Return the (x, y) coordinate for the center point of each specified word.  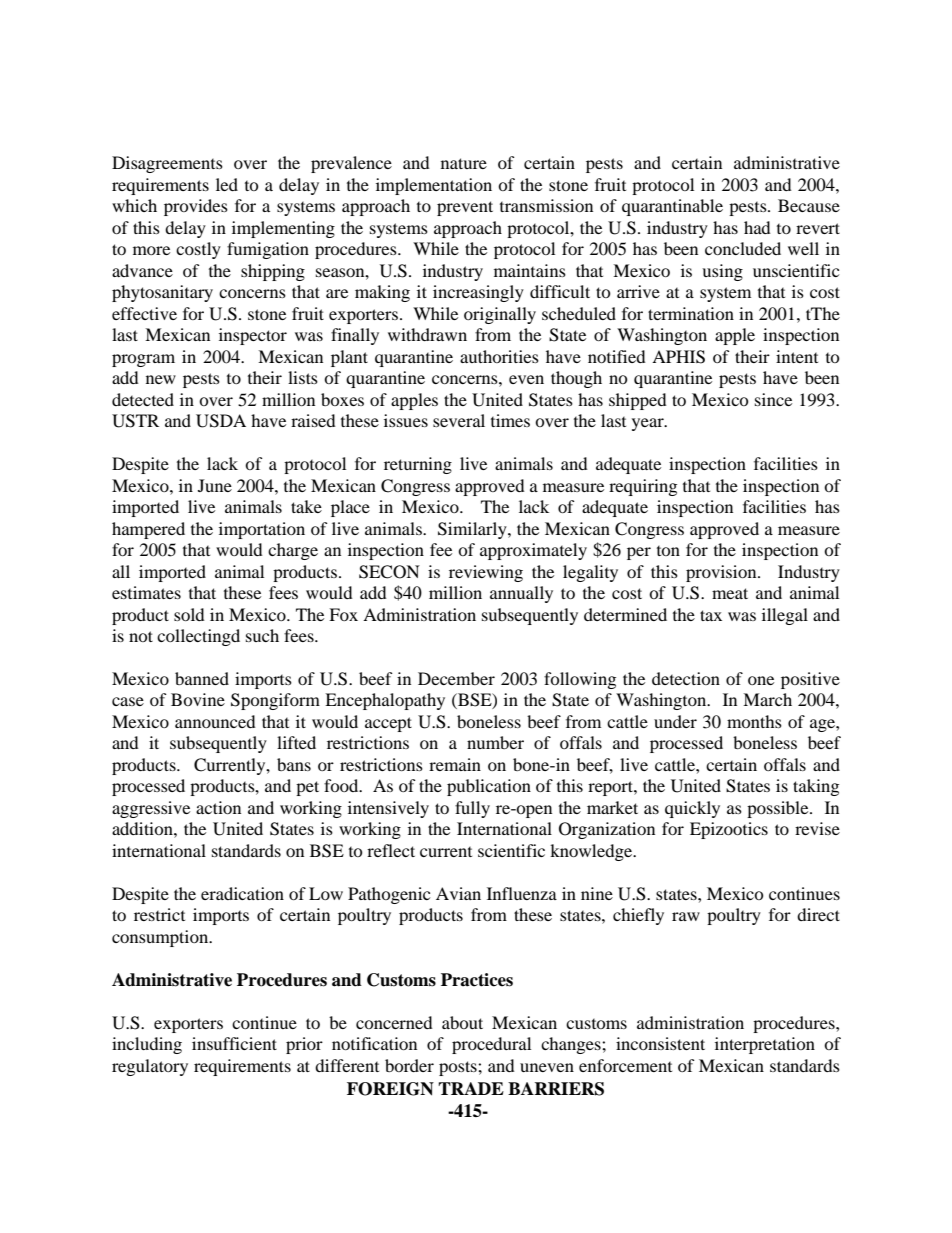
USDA (221, 421)
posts (459, 1068)
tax (711, 615)
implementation (434, 186)
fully (472, 809)
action (218, 807)
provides (196, 207)
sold (189, 614)
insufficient (234, 1043)
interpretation (765, 1045)
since (773, 399)
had (757, 227)
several (459, 420)
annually (521, 594)
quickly (692, 809)
